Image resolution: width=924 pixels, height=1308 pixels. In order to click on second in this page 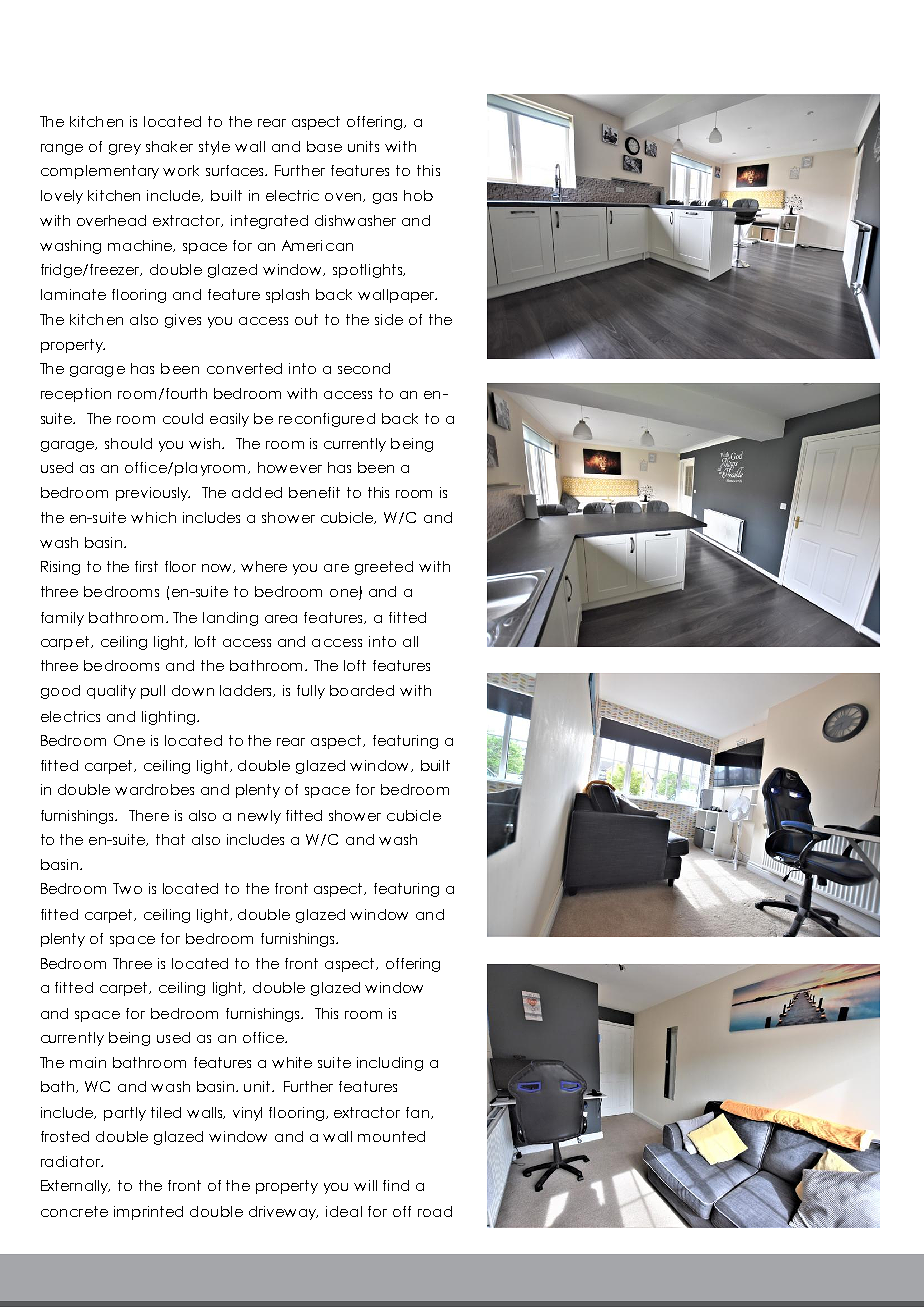, I will do `click(364, 368)`.
